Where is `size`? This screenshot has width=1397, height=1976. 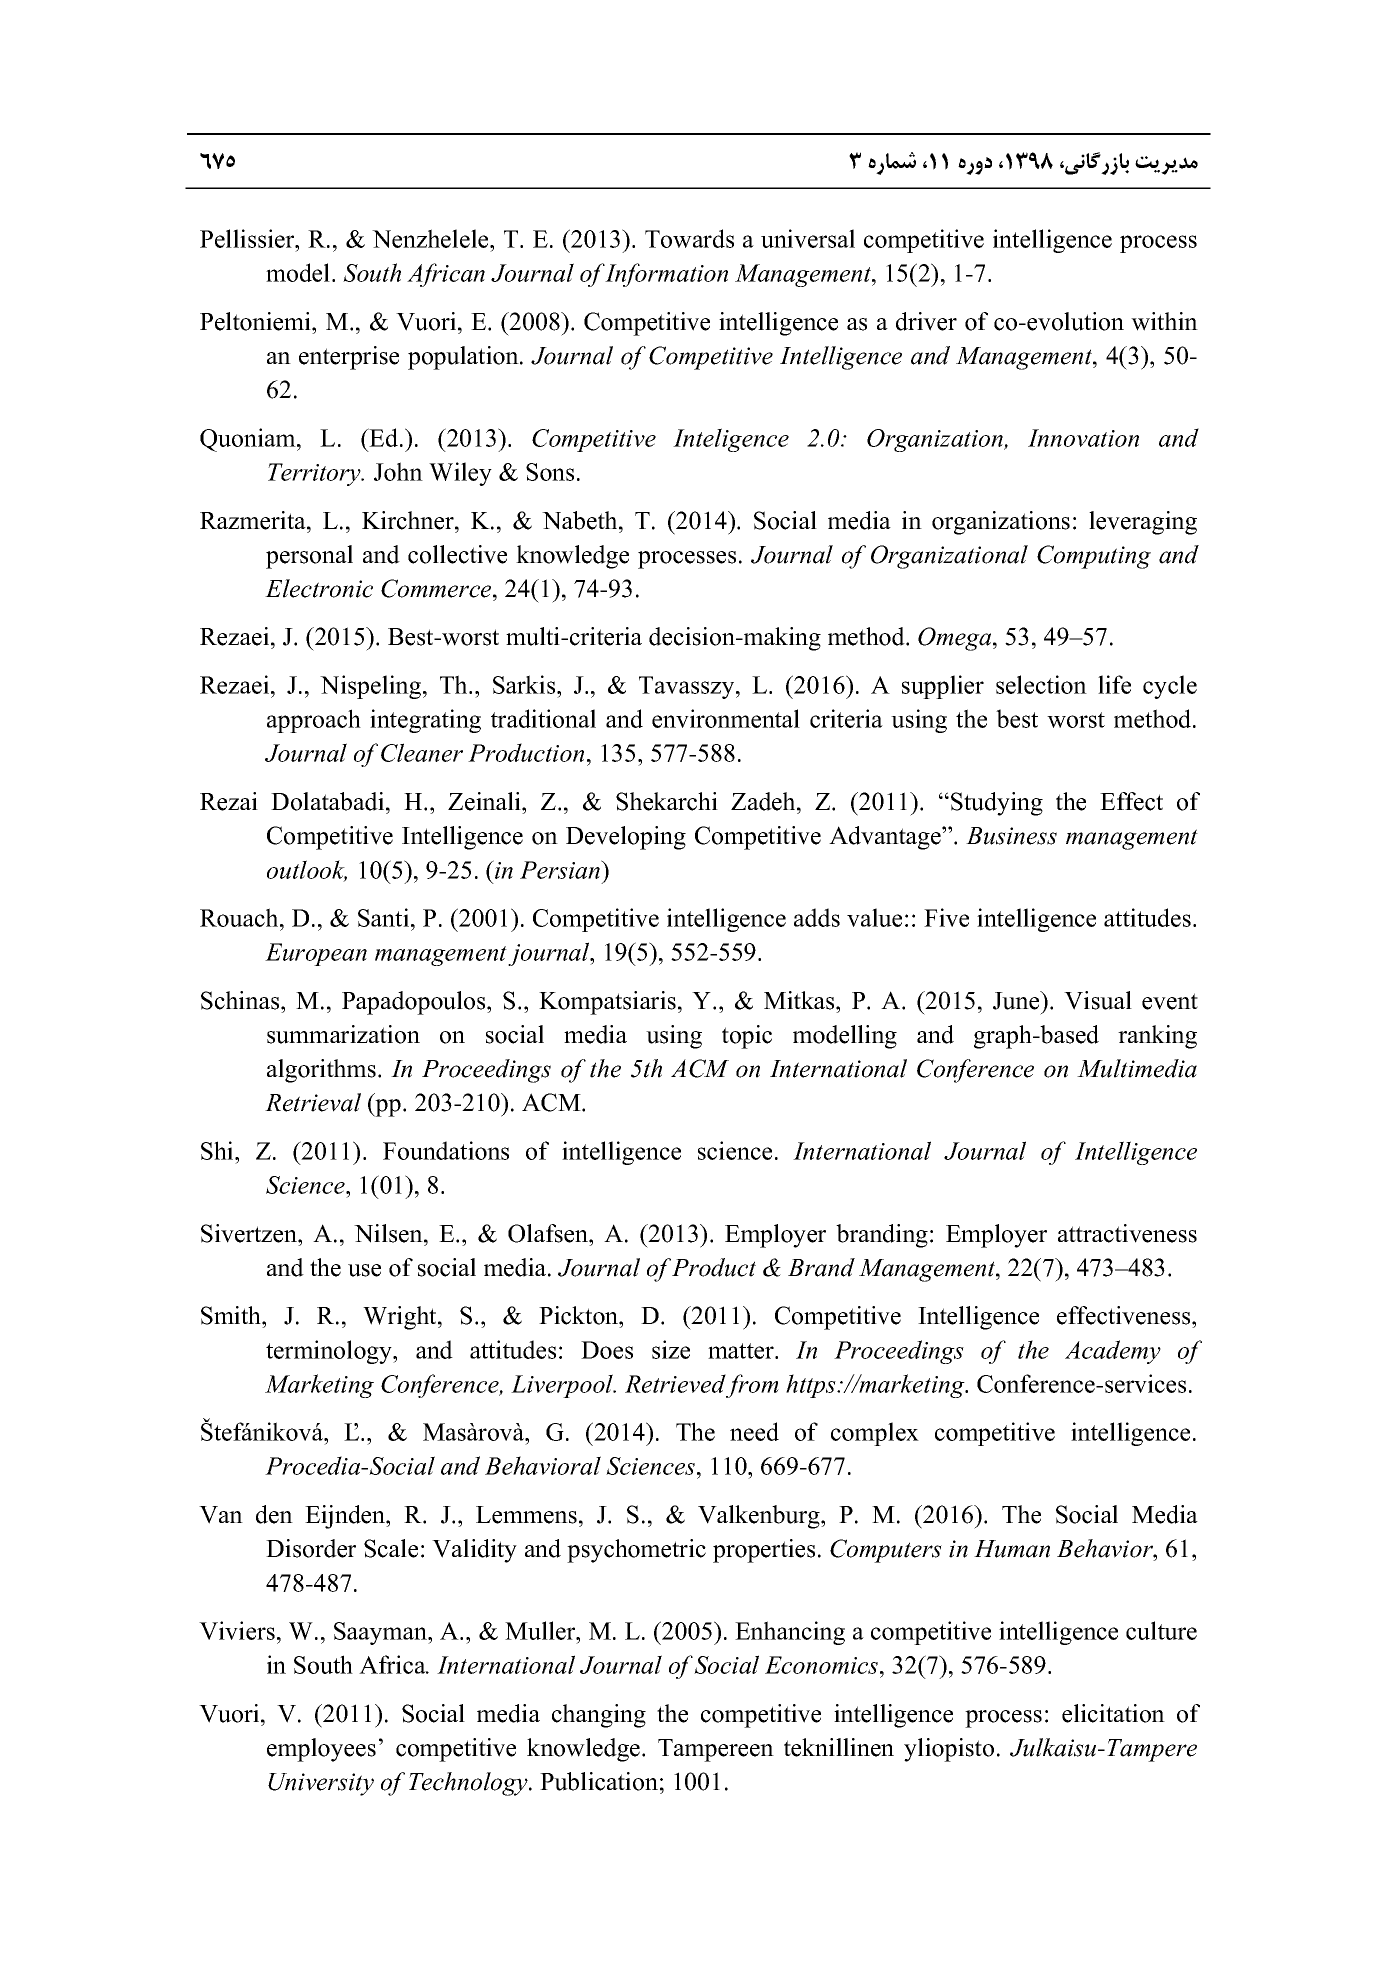 size is located at coordinates (671, 1349).
